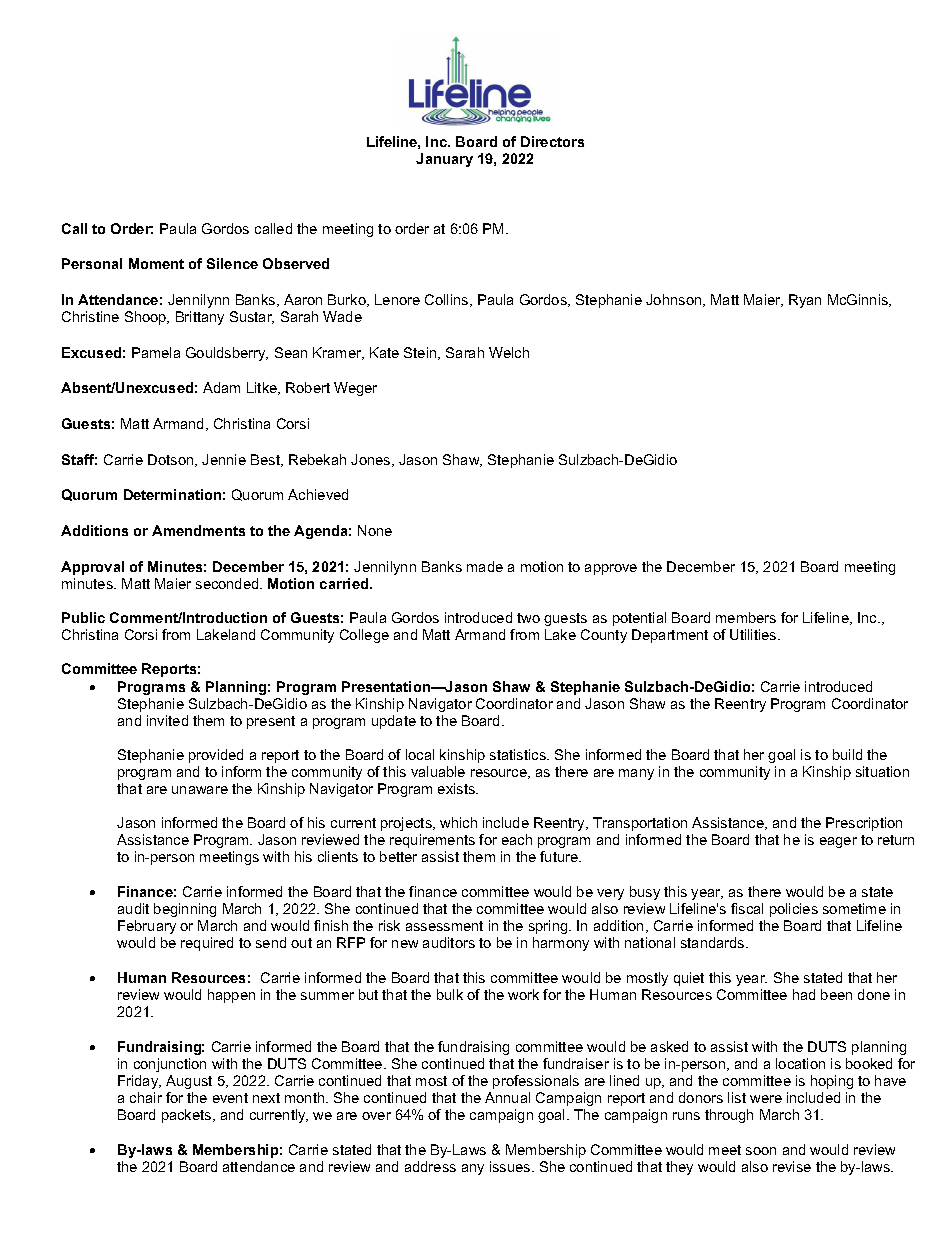 This screenshot has height=1233, width=952. Describe the element at coordinates (675, 300) in the screenshot. I see `Johnson` at that location.
